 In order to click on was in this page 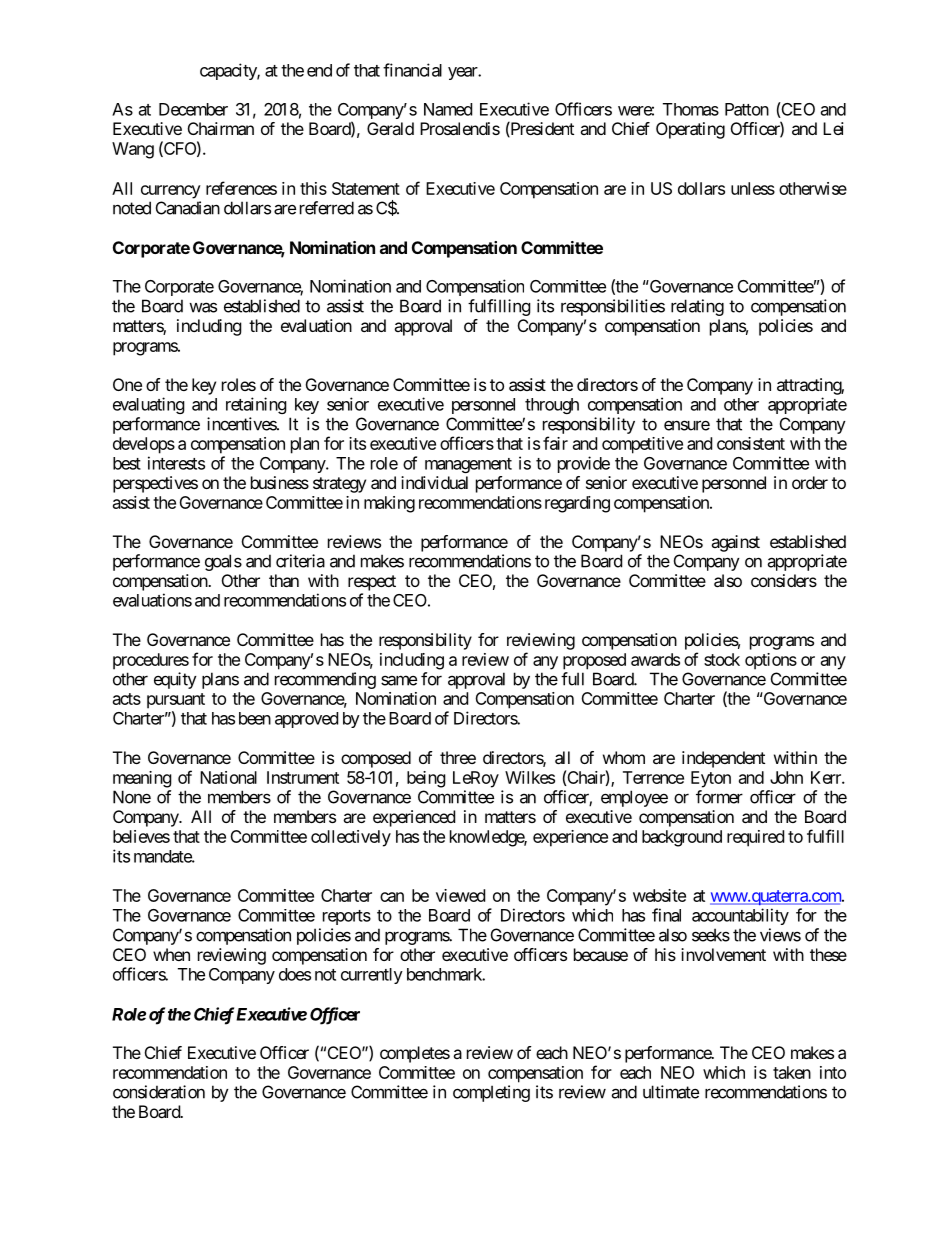, I will do `click(203, 307)`.
